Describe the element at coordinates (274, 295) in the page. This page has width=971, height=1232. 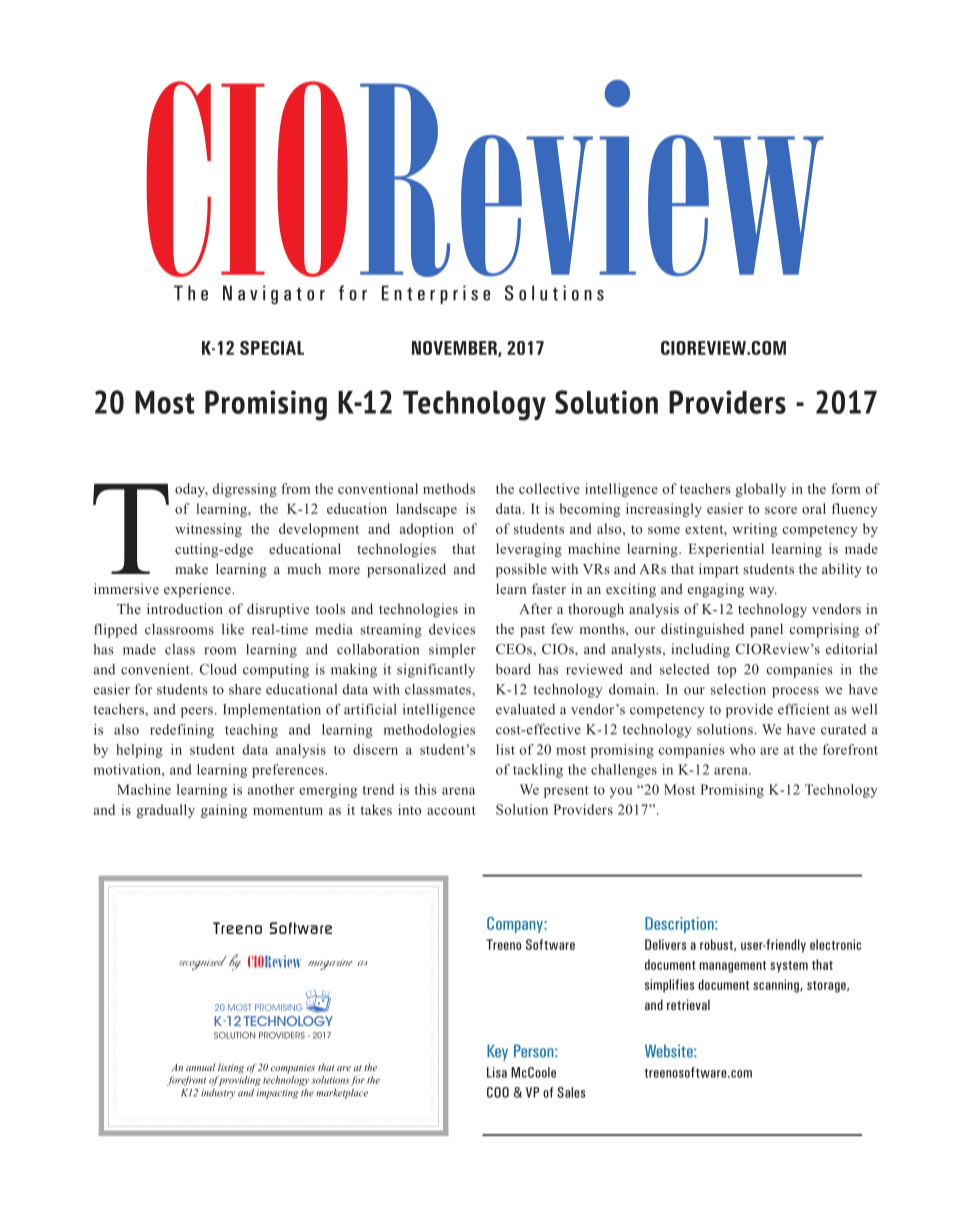
I see `Navigator` at that location.
